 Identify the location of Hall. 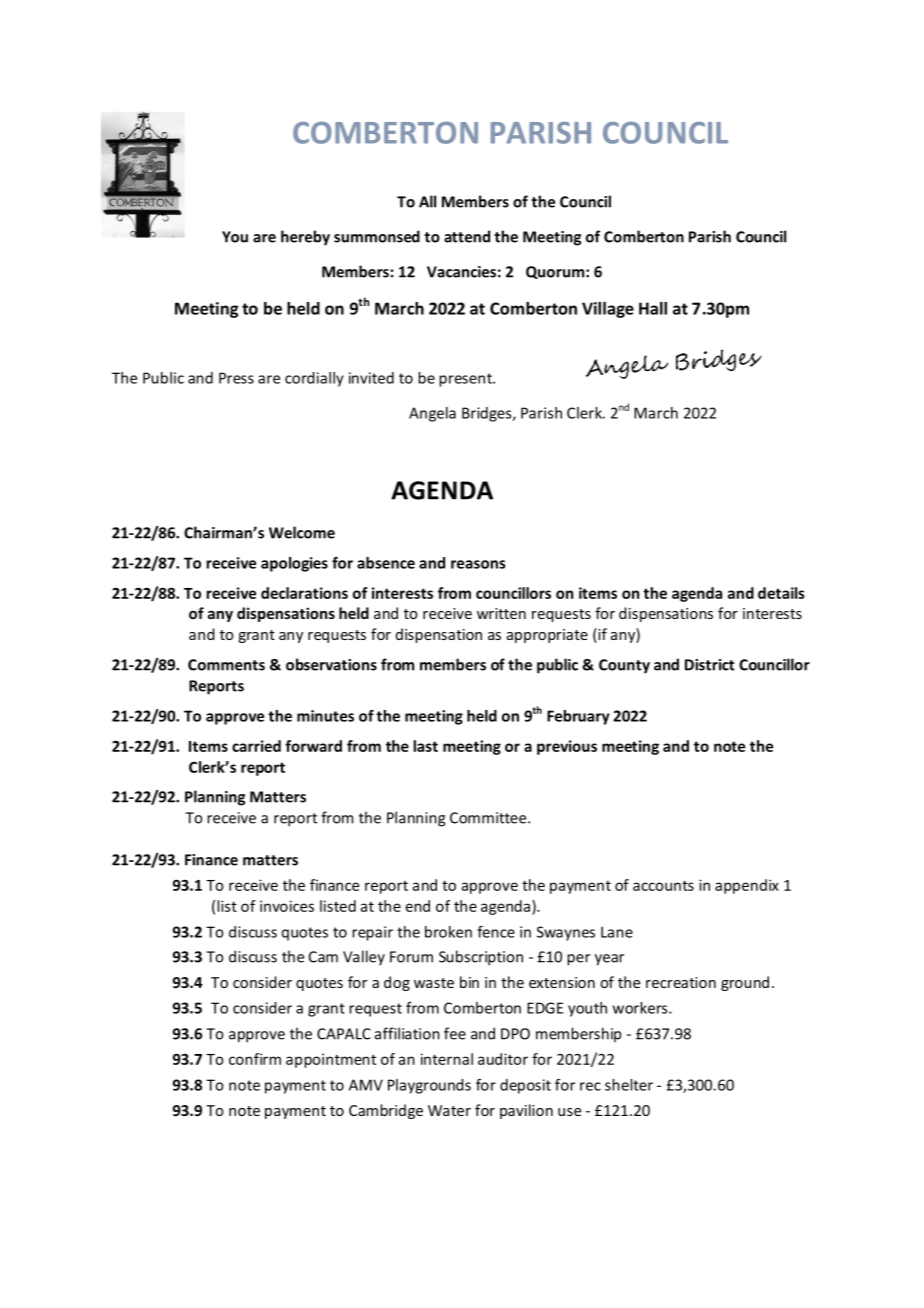
(653, 308).
